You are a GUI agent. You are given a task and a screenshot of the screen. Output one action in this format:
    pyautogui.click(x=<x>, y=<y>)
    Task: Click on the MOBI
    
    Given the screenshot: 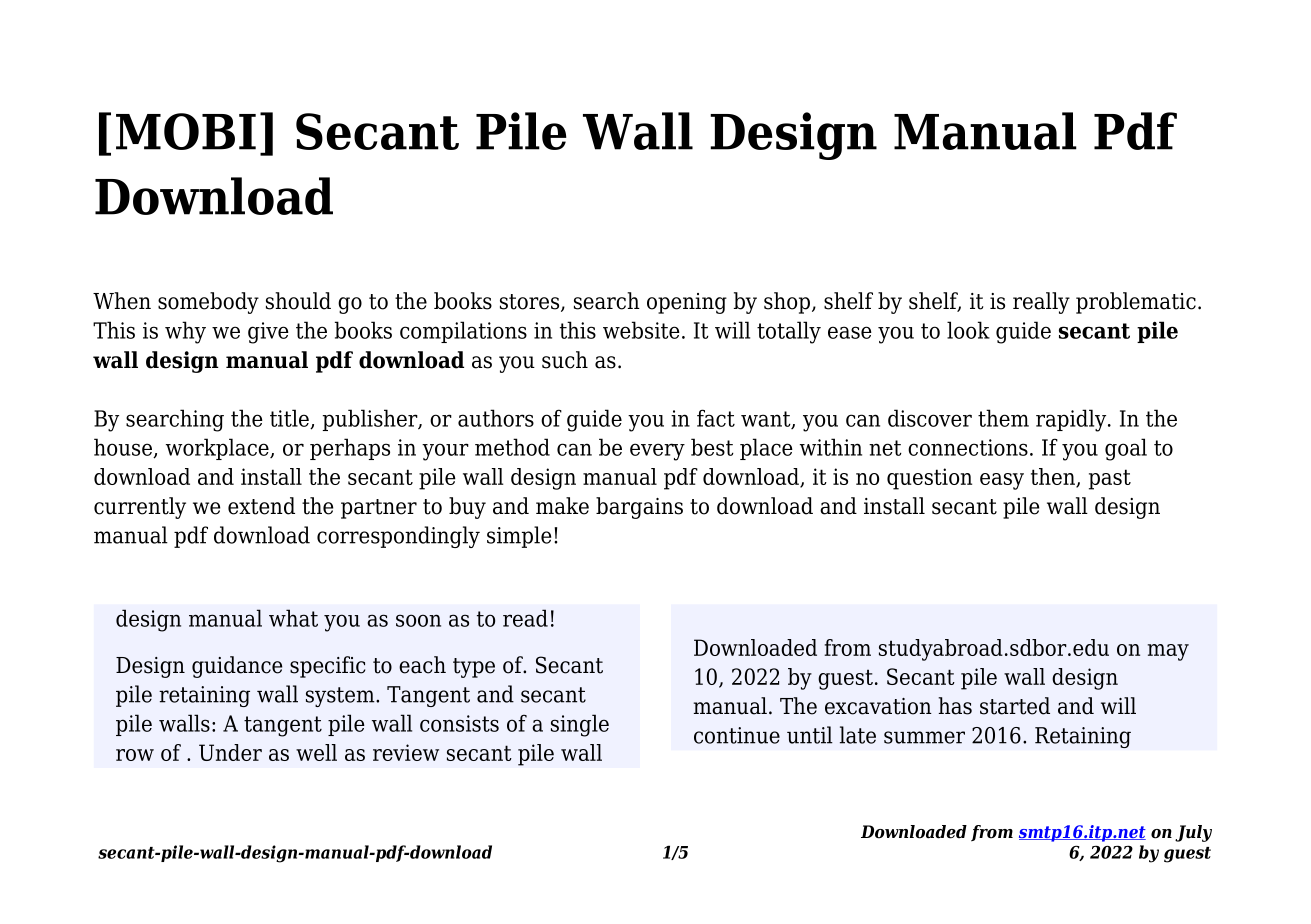 What is the action you would take?
    pyautogui.click(x=186, y=131)
